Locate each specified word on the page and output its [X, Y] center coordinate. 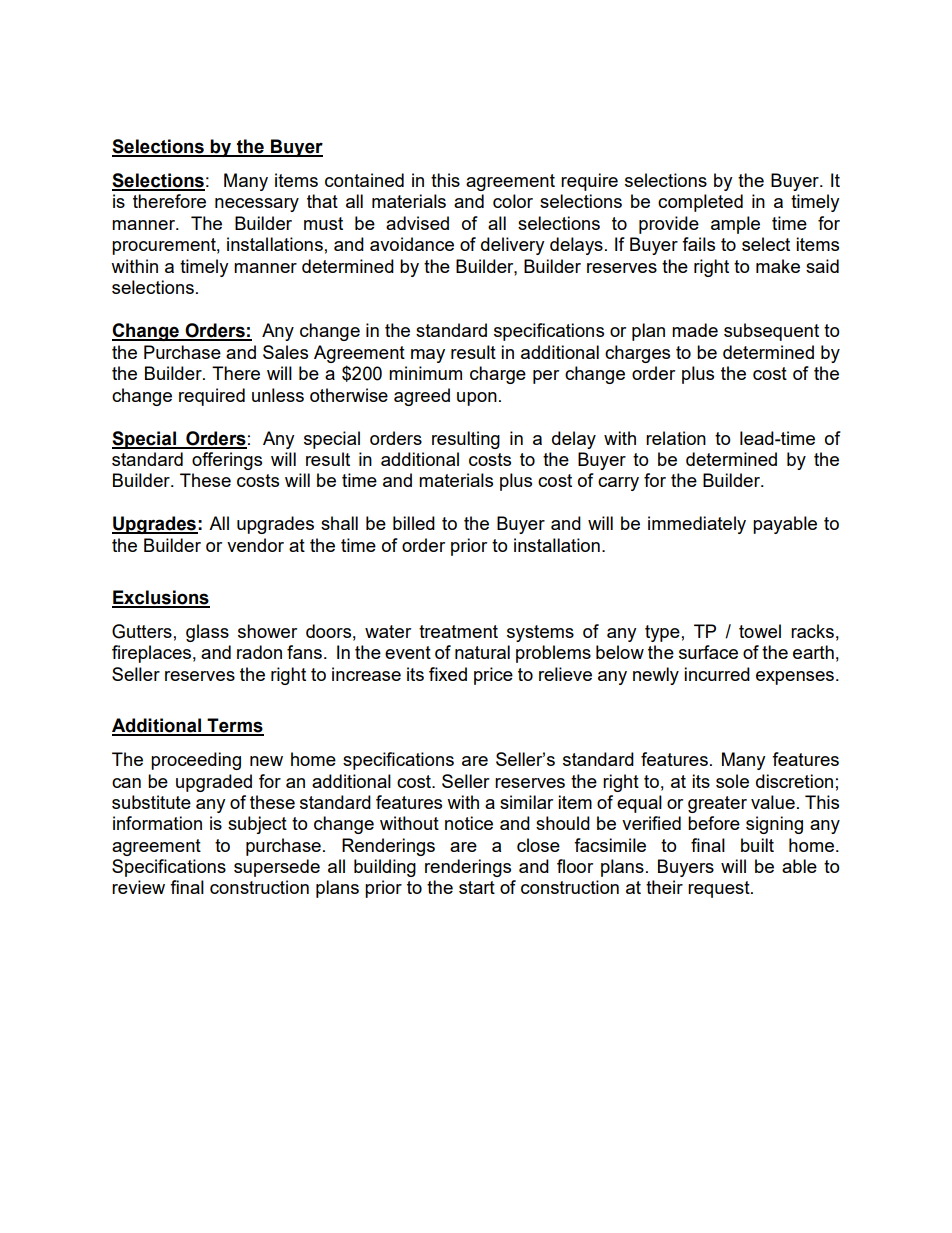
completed [700, 203]
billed [414, 523]
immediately [697, 525]
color [513, 201]
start [477, 887]
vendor [255, 545]
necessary [257, 205]
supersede [277, 868]
